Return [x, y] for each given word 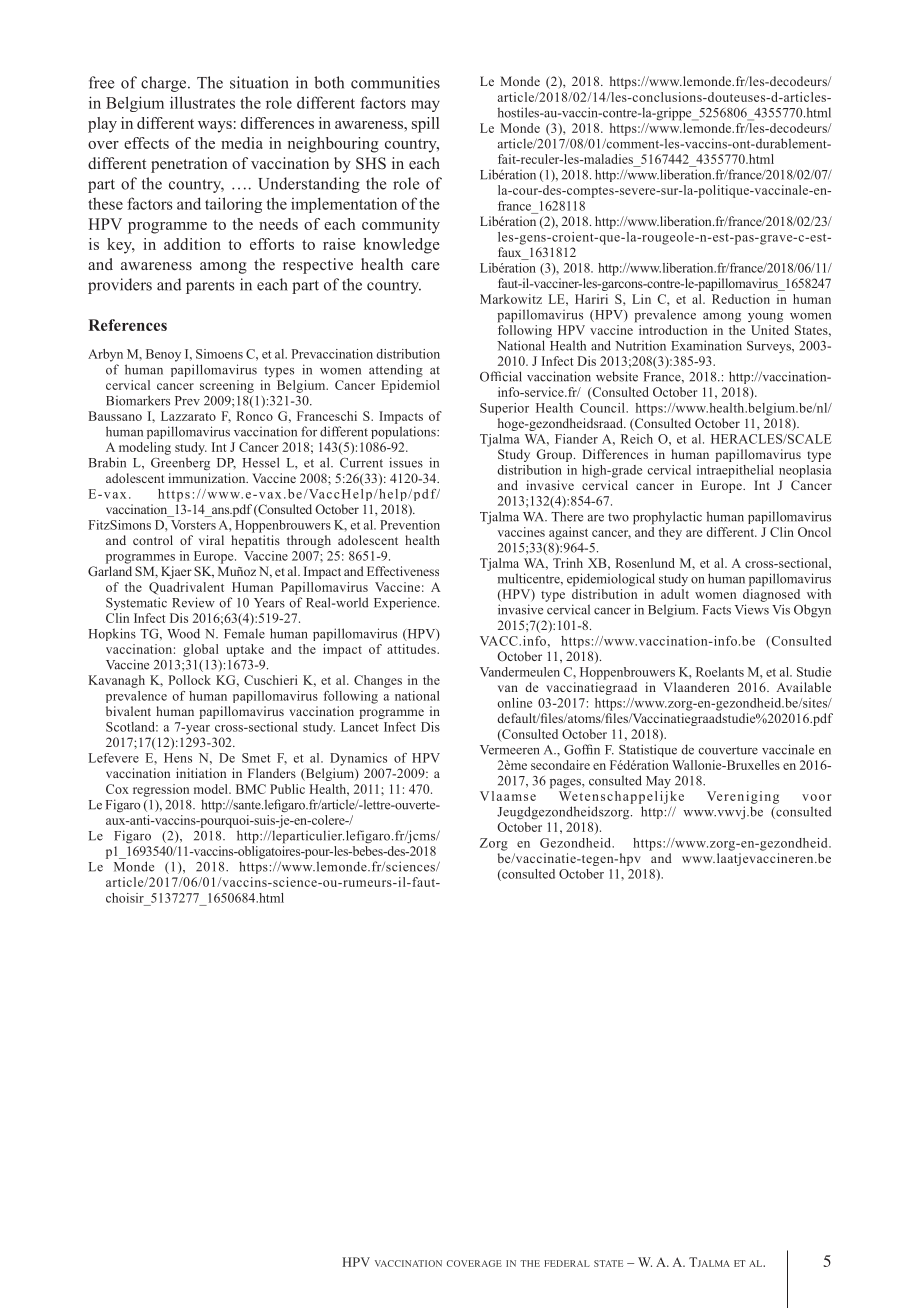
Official [501, 376]
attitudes [412, 649]
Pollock [190, 680]
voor [817, 797]
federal [567, 1263]
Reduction [741, 299]
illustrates [202, 102]
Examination [706, 345]
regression [161, 790]
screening [227, 386]
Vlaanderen [696, 687]
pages [566, 784]
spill [425, 125]
